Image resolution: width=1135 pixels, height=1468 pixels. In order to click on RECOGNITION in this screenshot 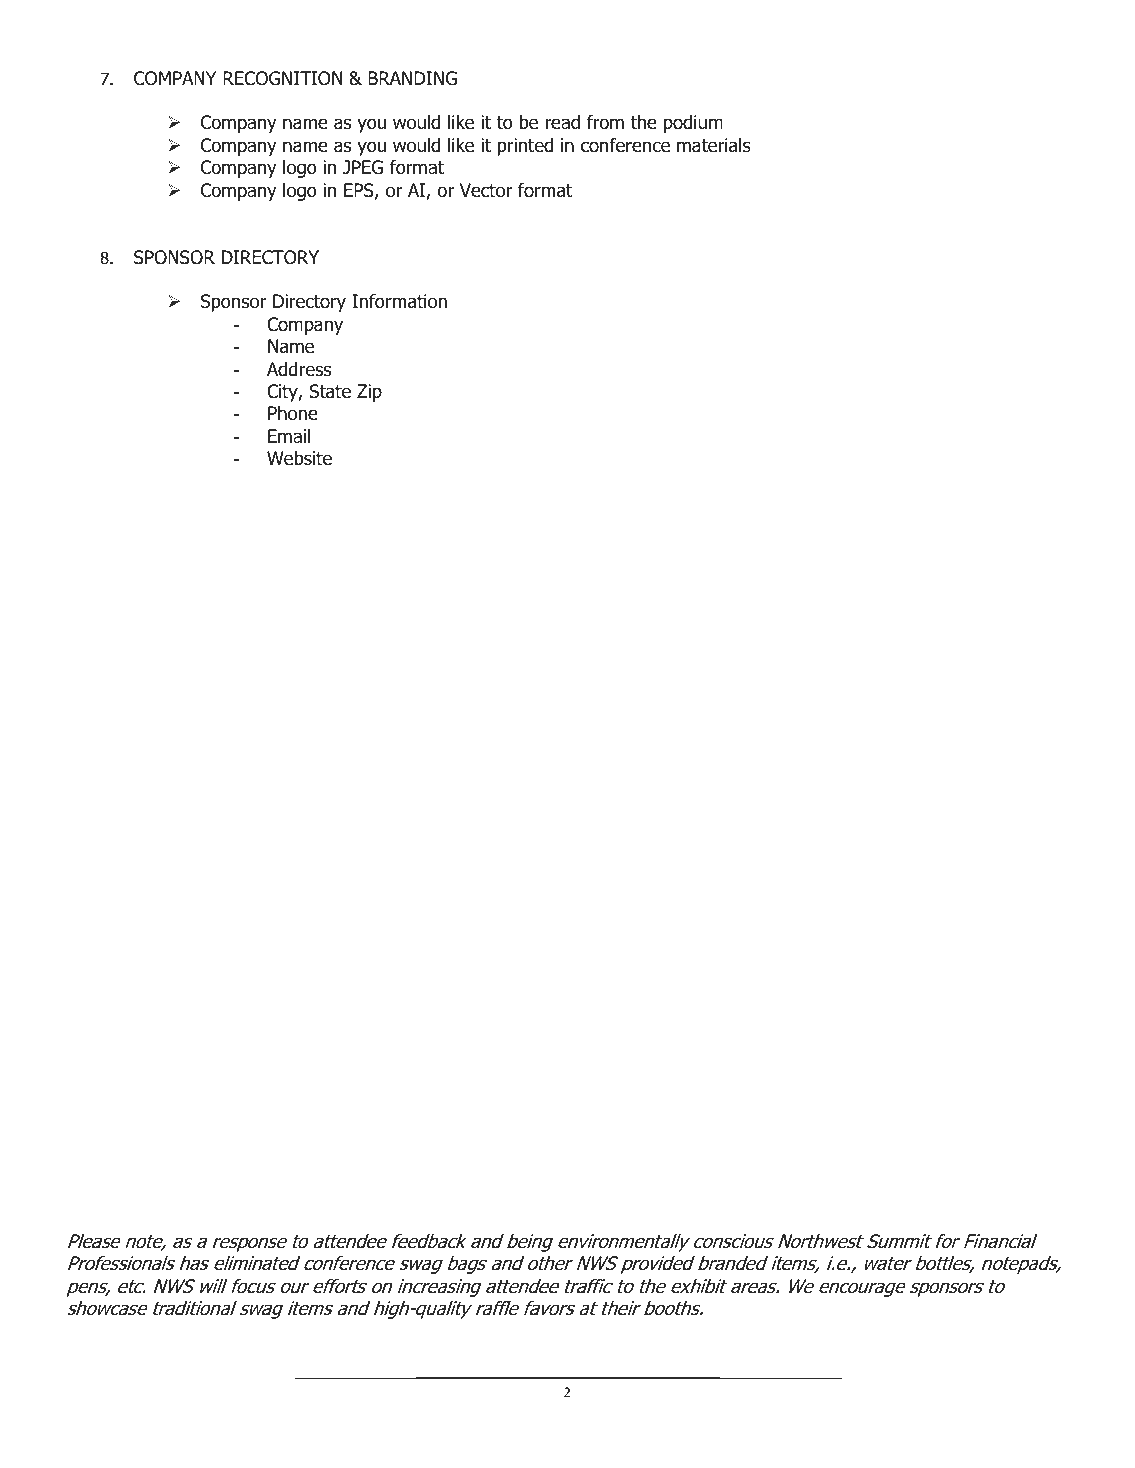, I will do `click(282, 78)`.
